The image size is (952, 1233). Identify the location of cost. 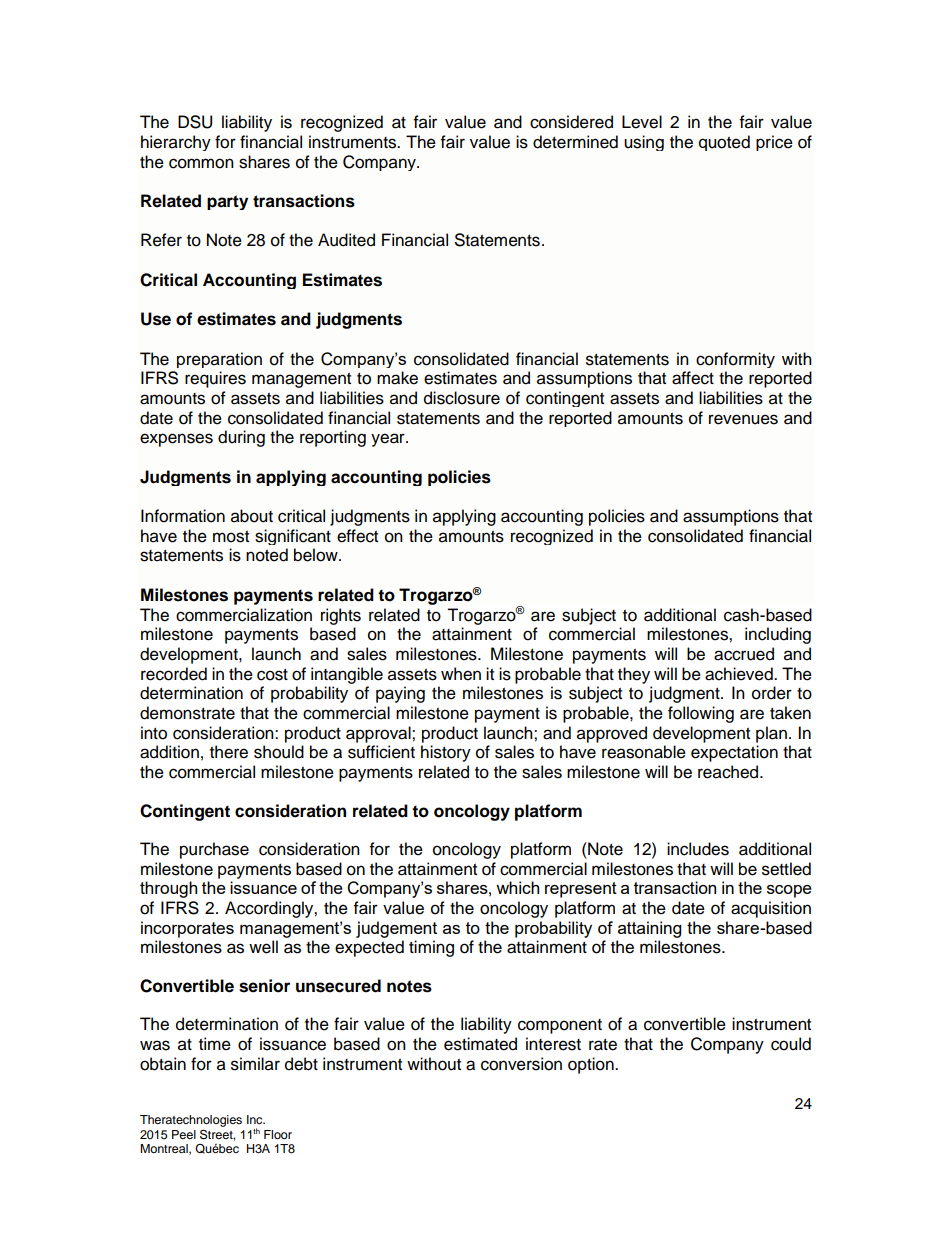
(272, 675).
